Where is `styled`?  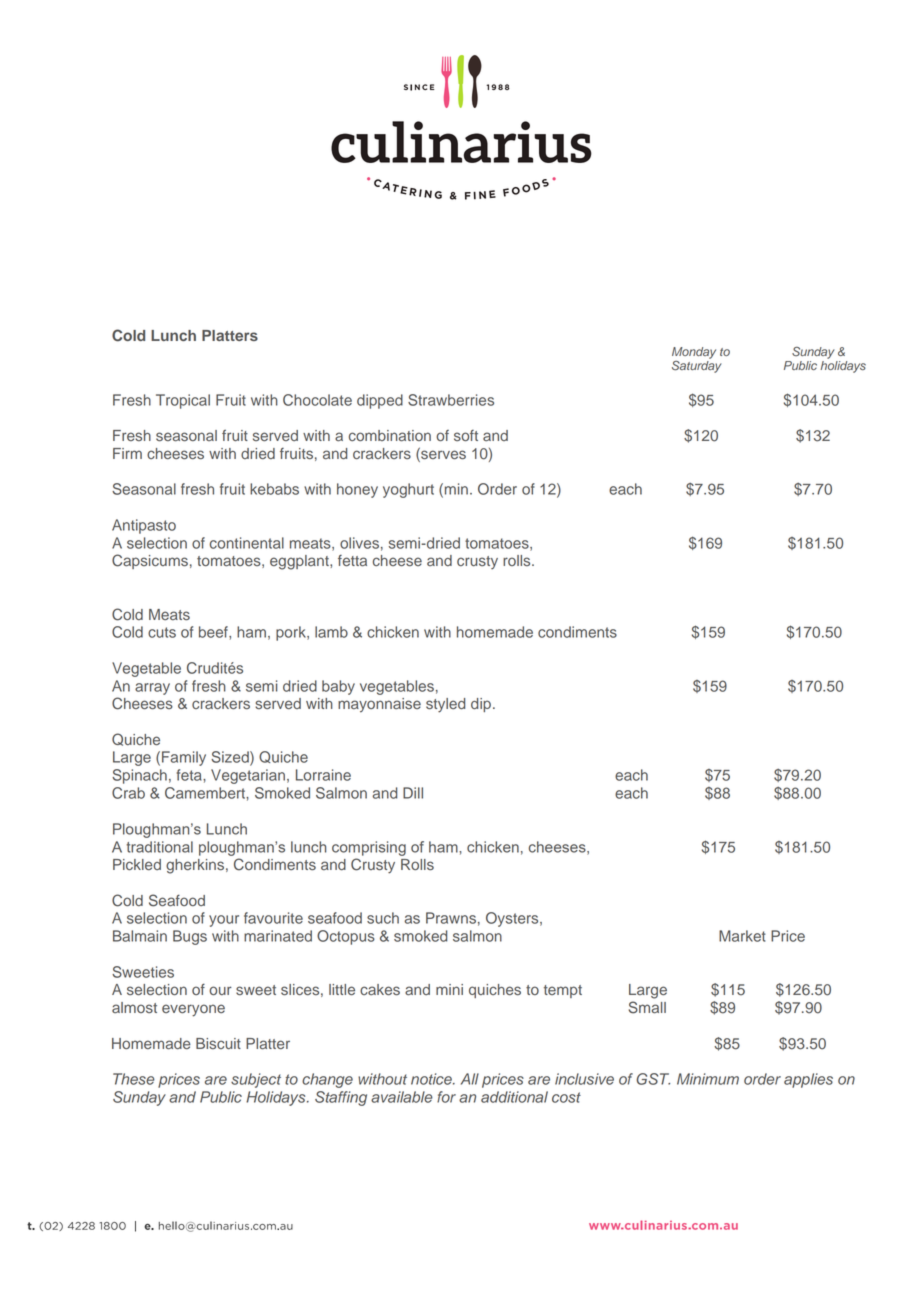 styled is located at coordinates (445, 705).
